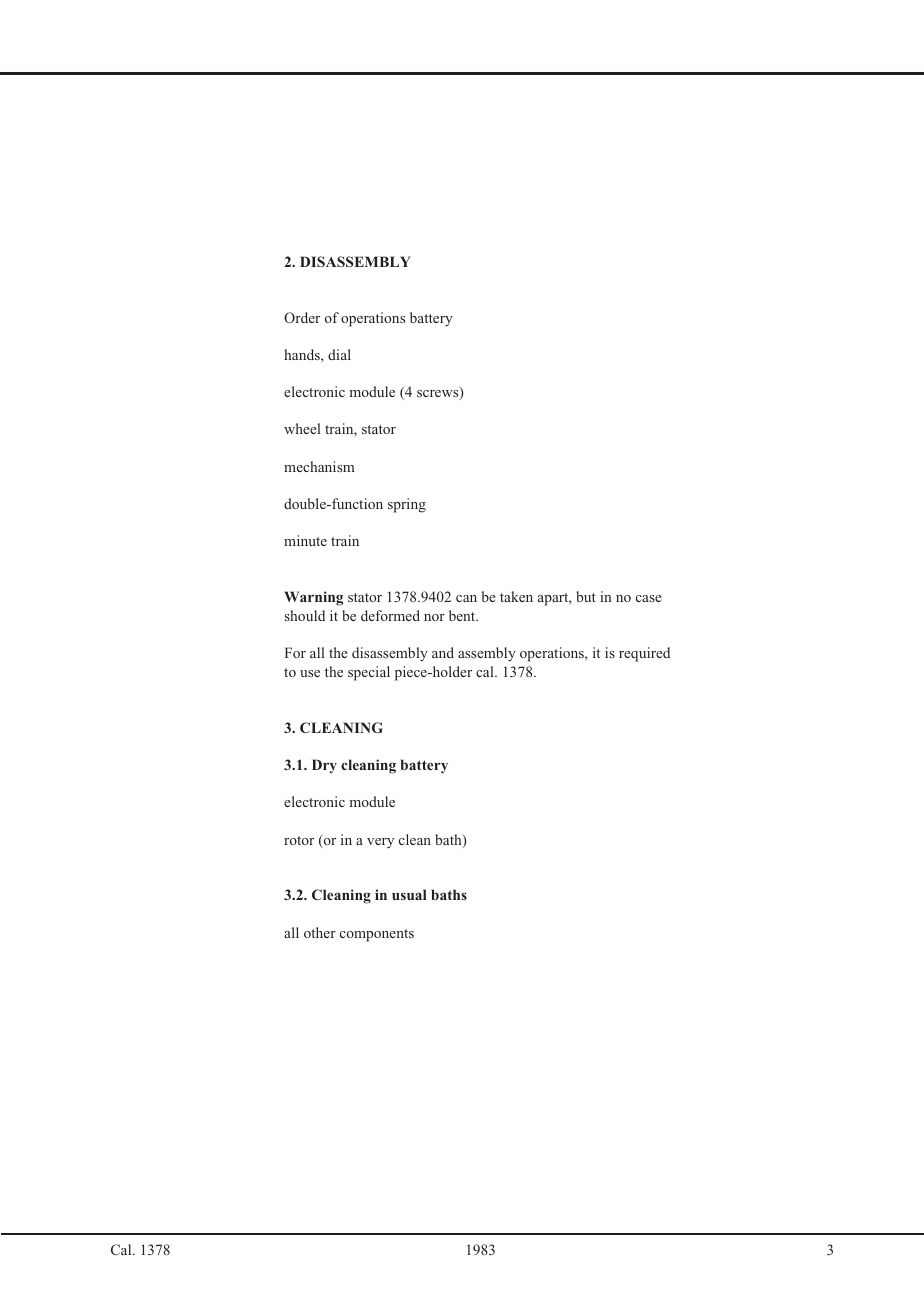  I want to click on but, so click(586, 596).
